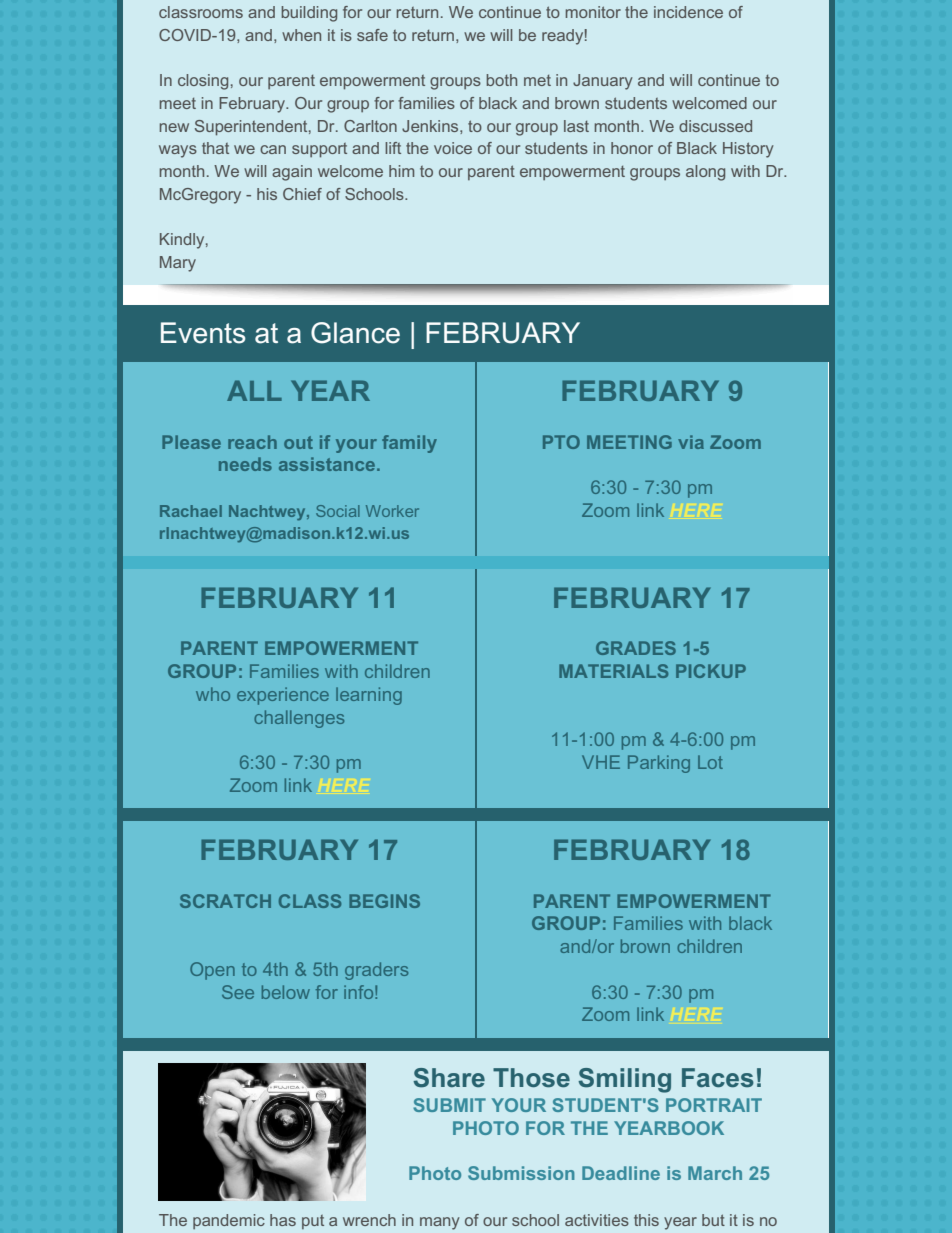 This screenshot has height=1233, width=952. Describe the element at coordinates (636, 648) in the screenshot. I see `GRADES` at that location.
